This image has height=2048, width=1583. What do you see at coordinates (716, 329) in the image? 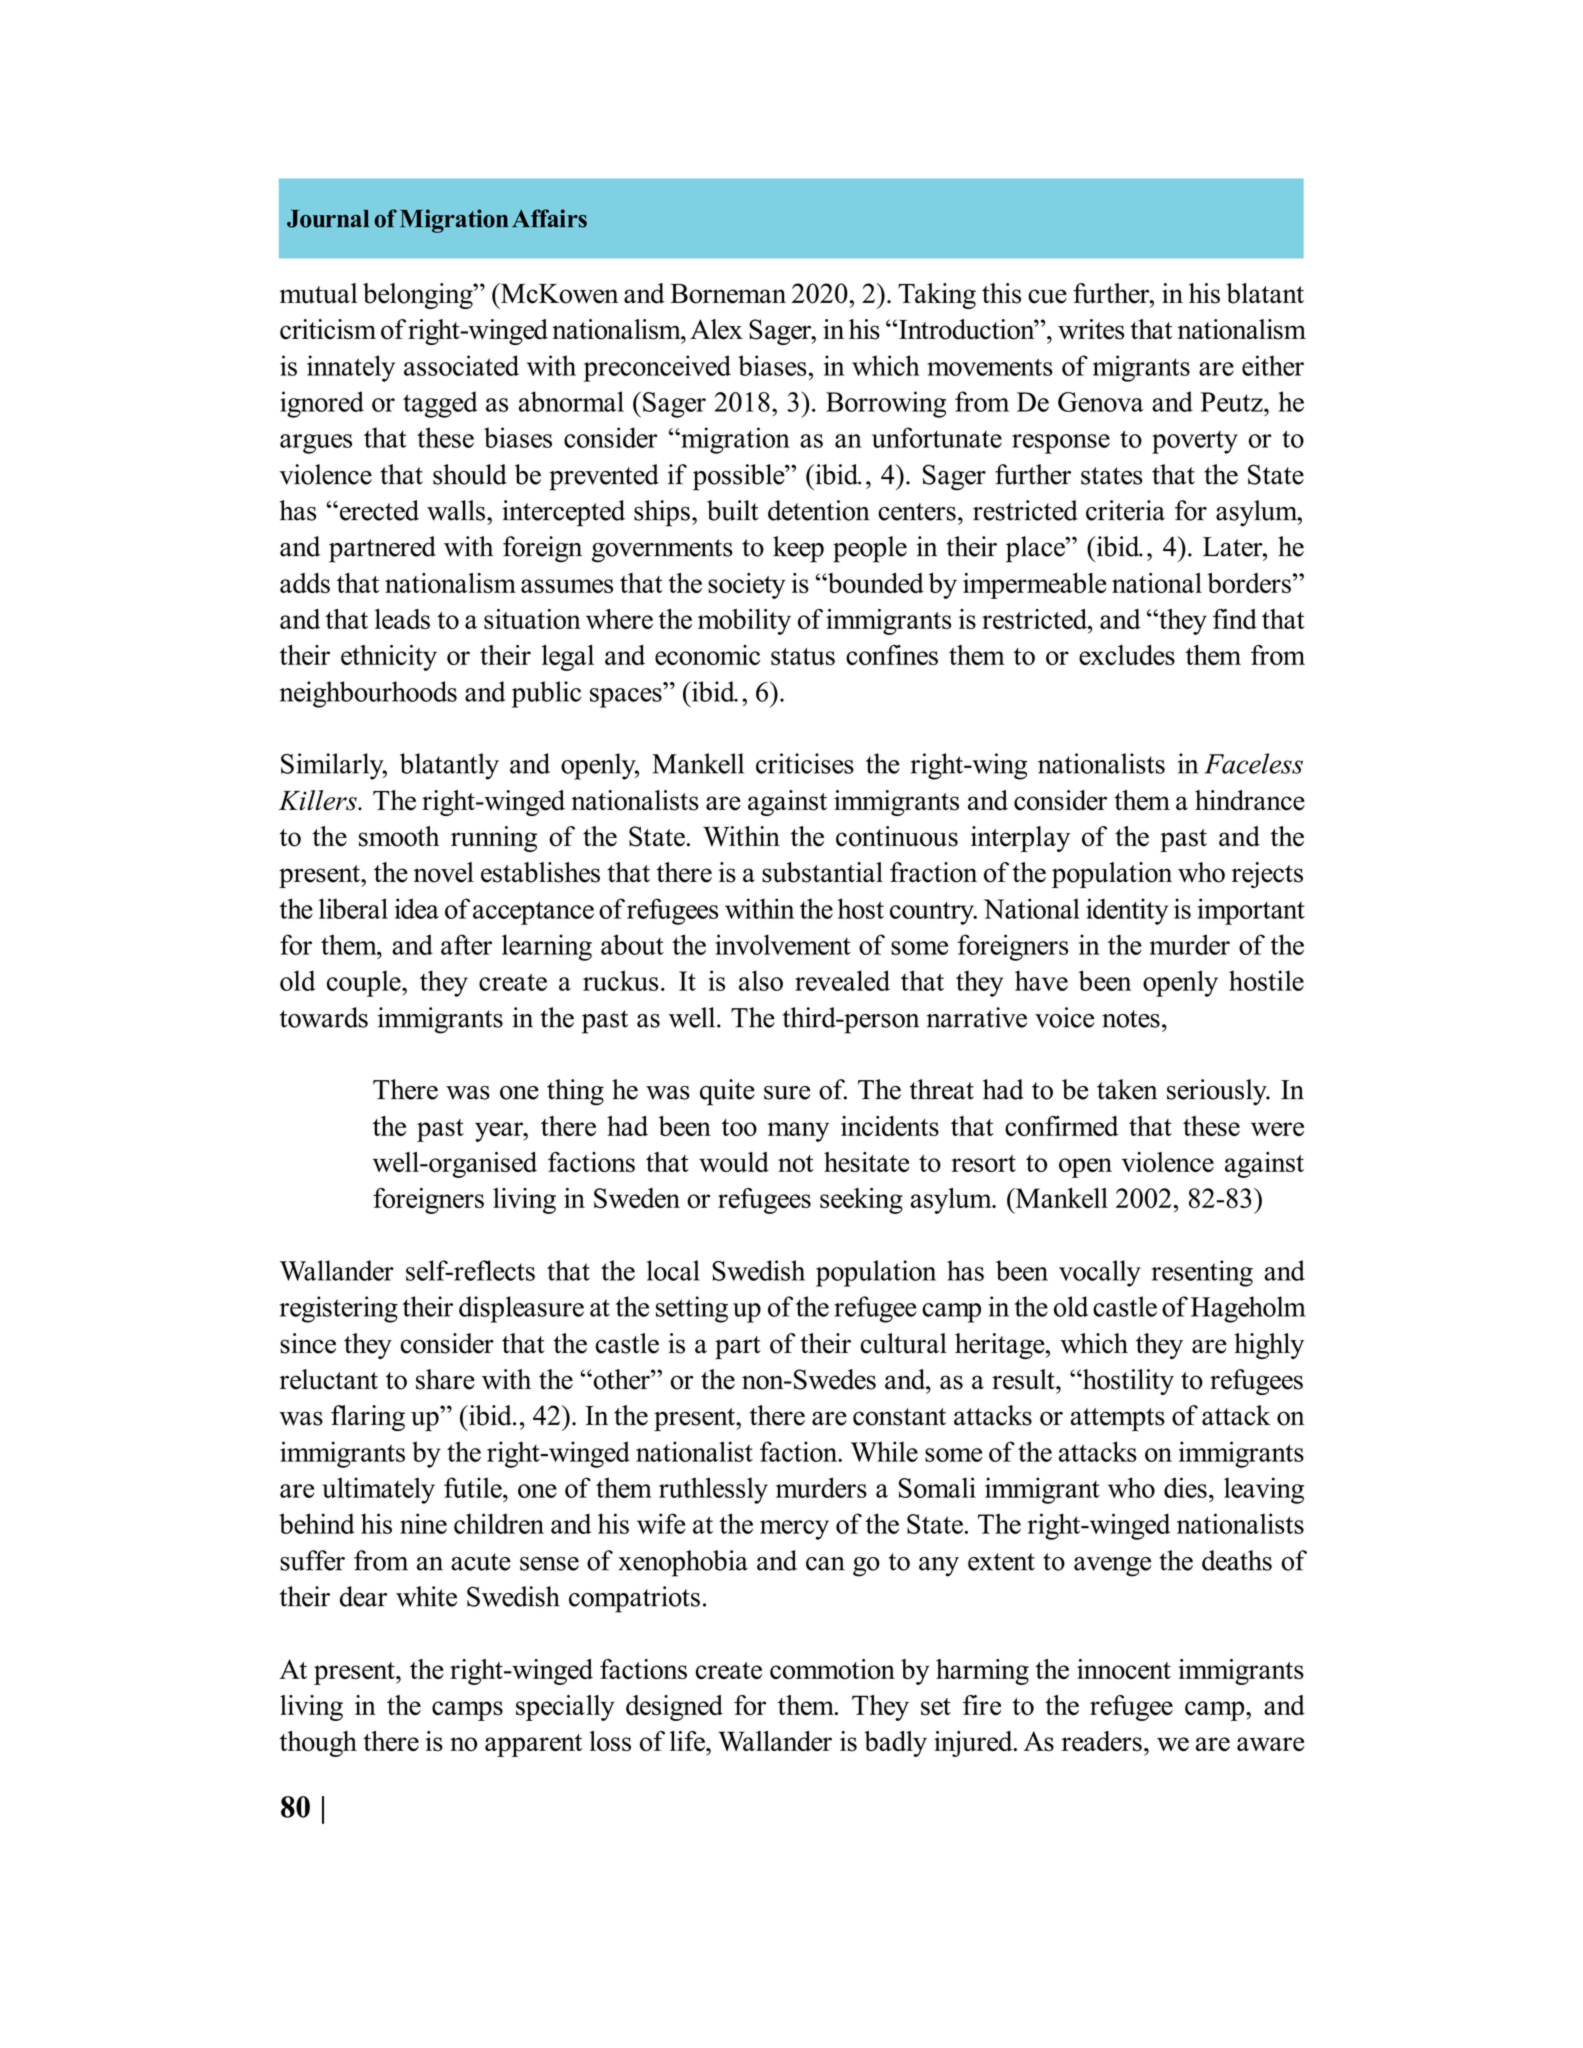
I see `Alex` at bounding box center [716, 329].
